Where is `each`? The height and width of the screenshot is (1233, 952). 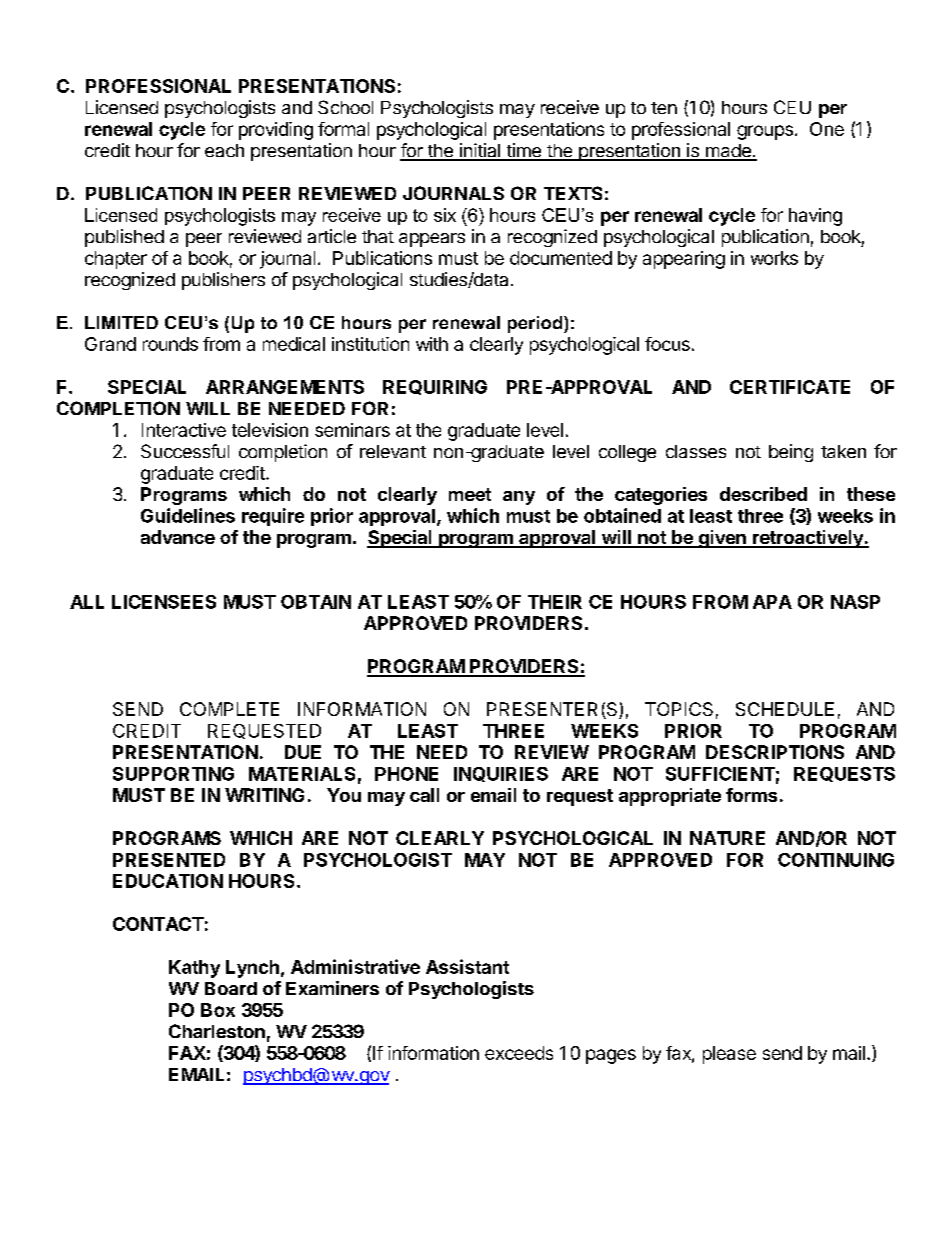
each is located at coordinates (224, 150).
